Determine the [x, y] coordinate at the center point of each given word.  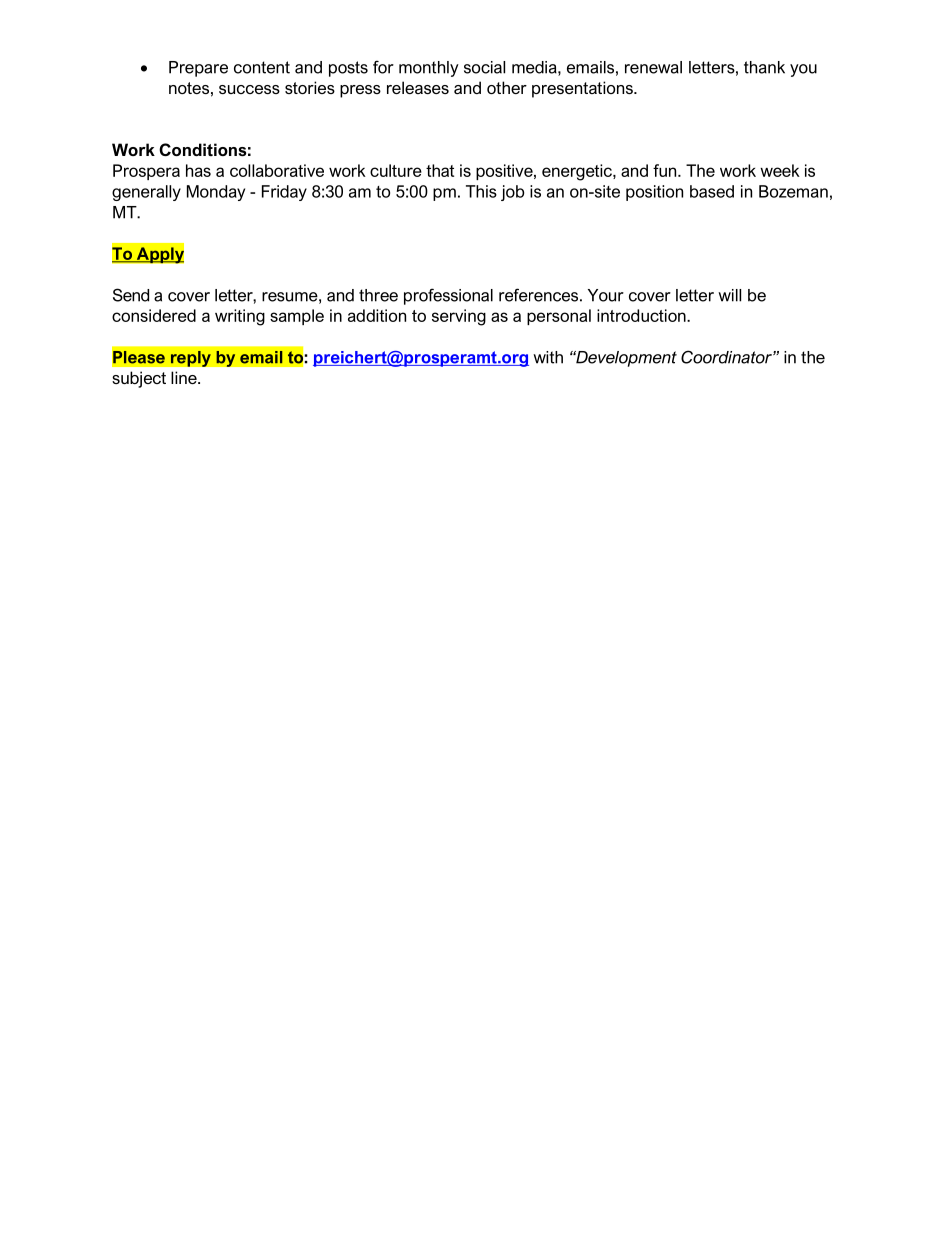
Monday [216, 193]
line [185, 377]
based [712, 191]
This [481, 191]
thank [764, 67]
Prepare [198, 69]
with [548, 357]
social [484, 67]
